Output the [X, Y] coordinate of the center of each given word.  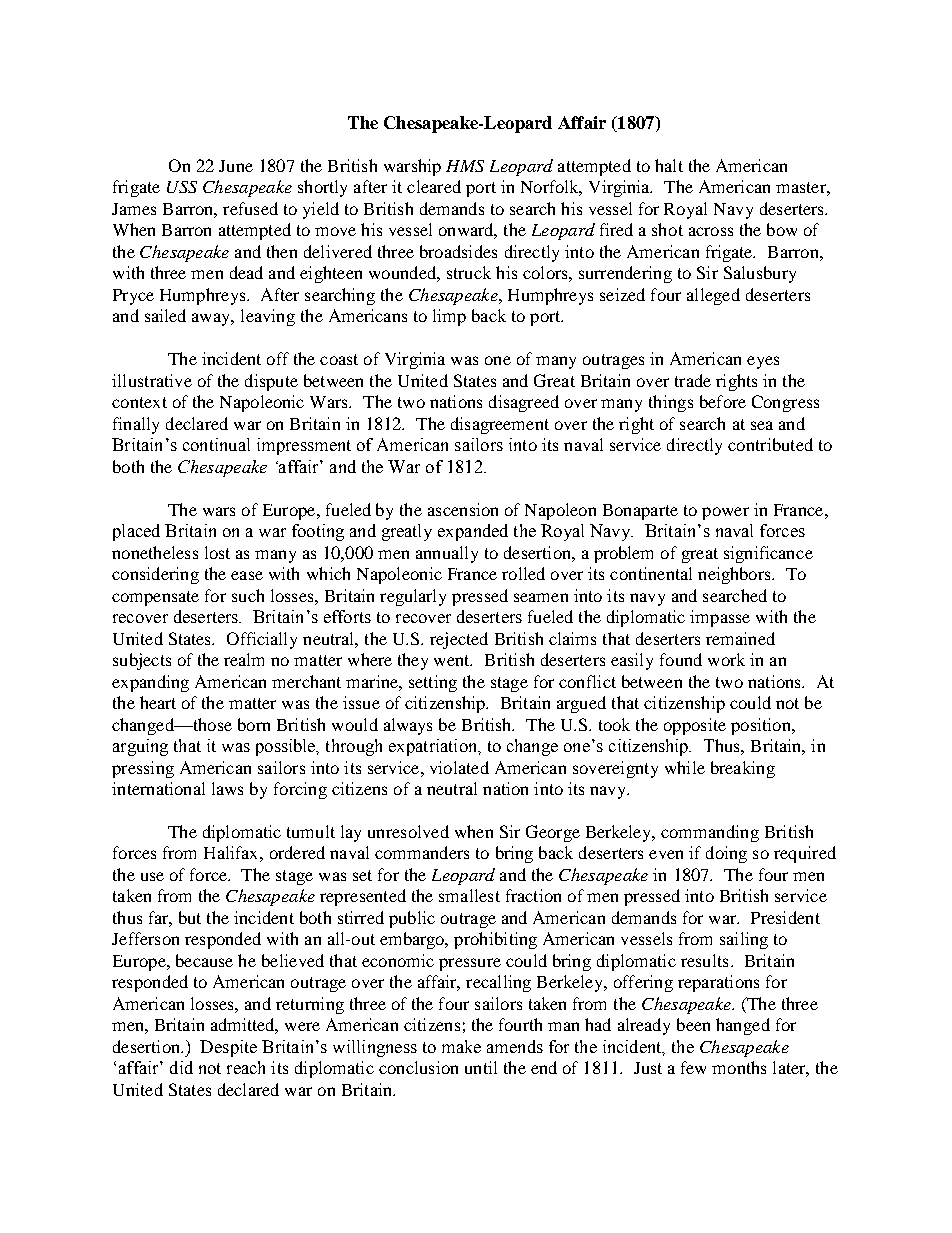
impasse [720, 618]
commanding [710, 833]
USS [182, 187]
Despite [228, 1048]
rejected [459, 640]
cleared [434, 186]
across [711, 231]
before [723, 401]
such [248, 595]
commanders [422, 852]
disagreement [500, 425]
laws [227, 788]
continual [216, 444]
